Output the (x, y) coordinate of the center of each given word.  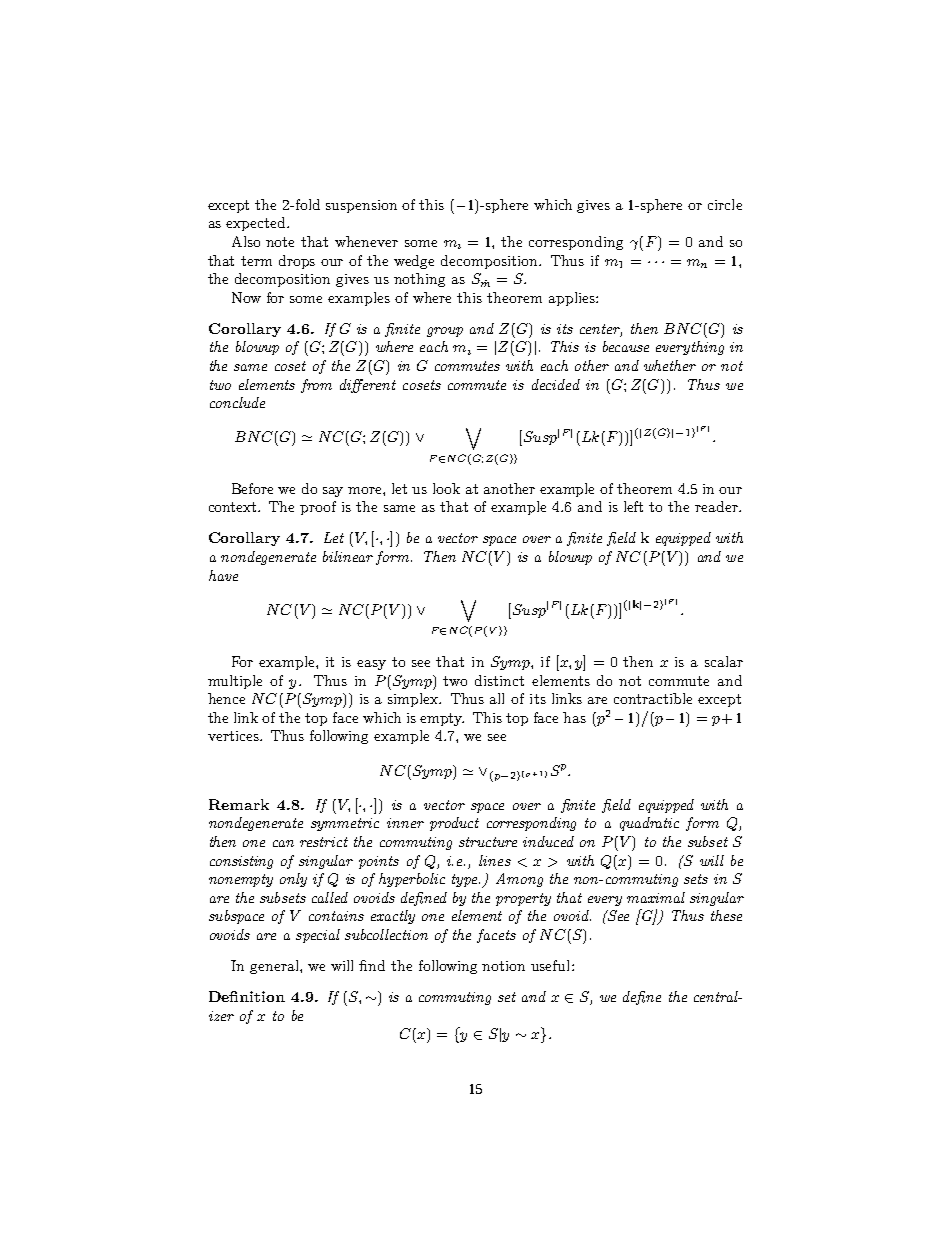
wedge (414, 262)
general (275, 967)
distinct (499, 680)
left (633, 506)
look (446, 488)
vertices (234, 736)
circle (725, 204)
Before (252, 488)
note (280, 242)
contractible (653, 698)
